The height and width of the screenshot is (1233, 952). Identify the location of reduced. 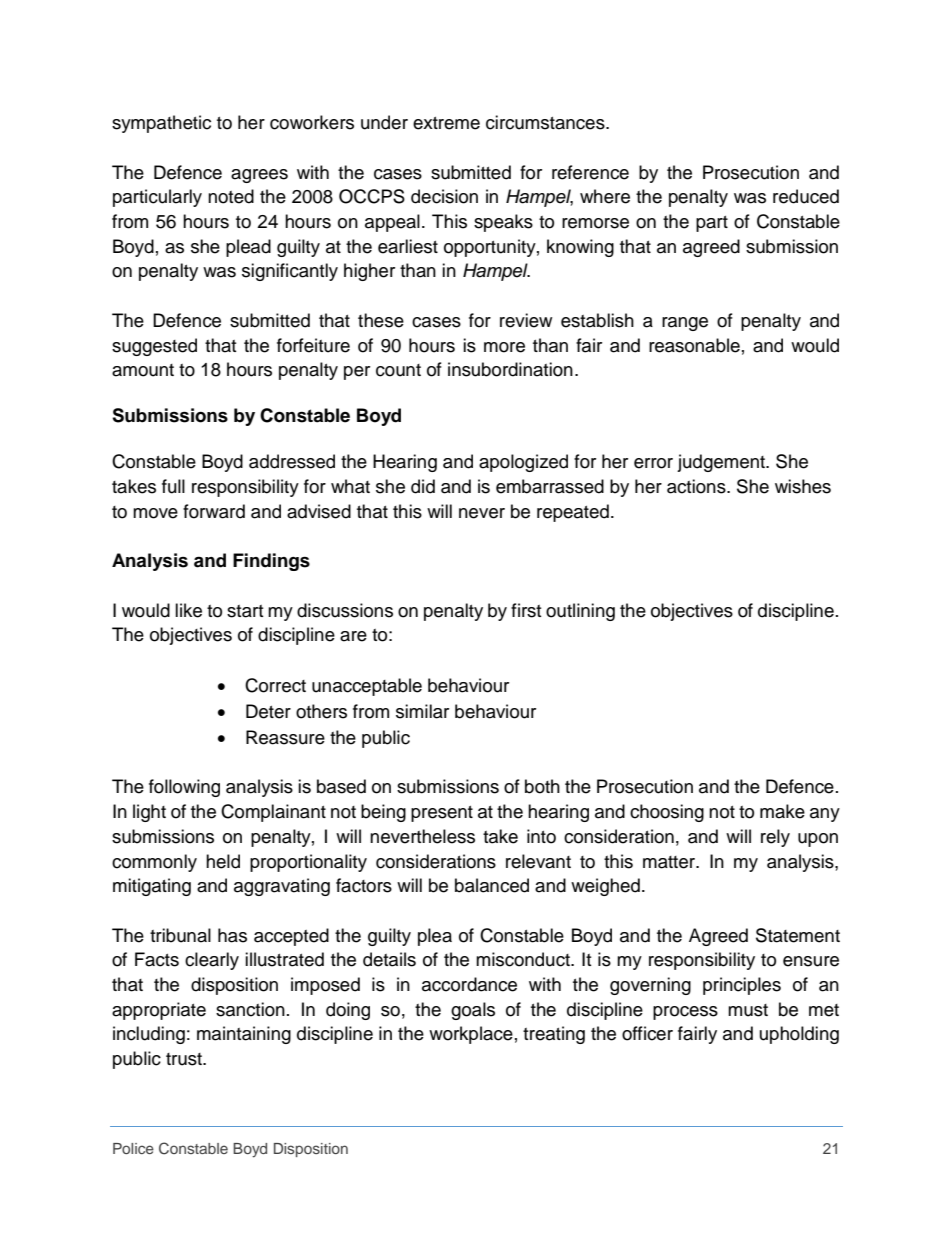
(806, 196).
